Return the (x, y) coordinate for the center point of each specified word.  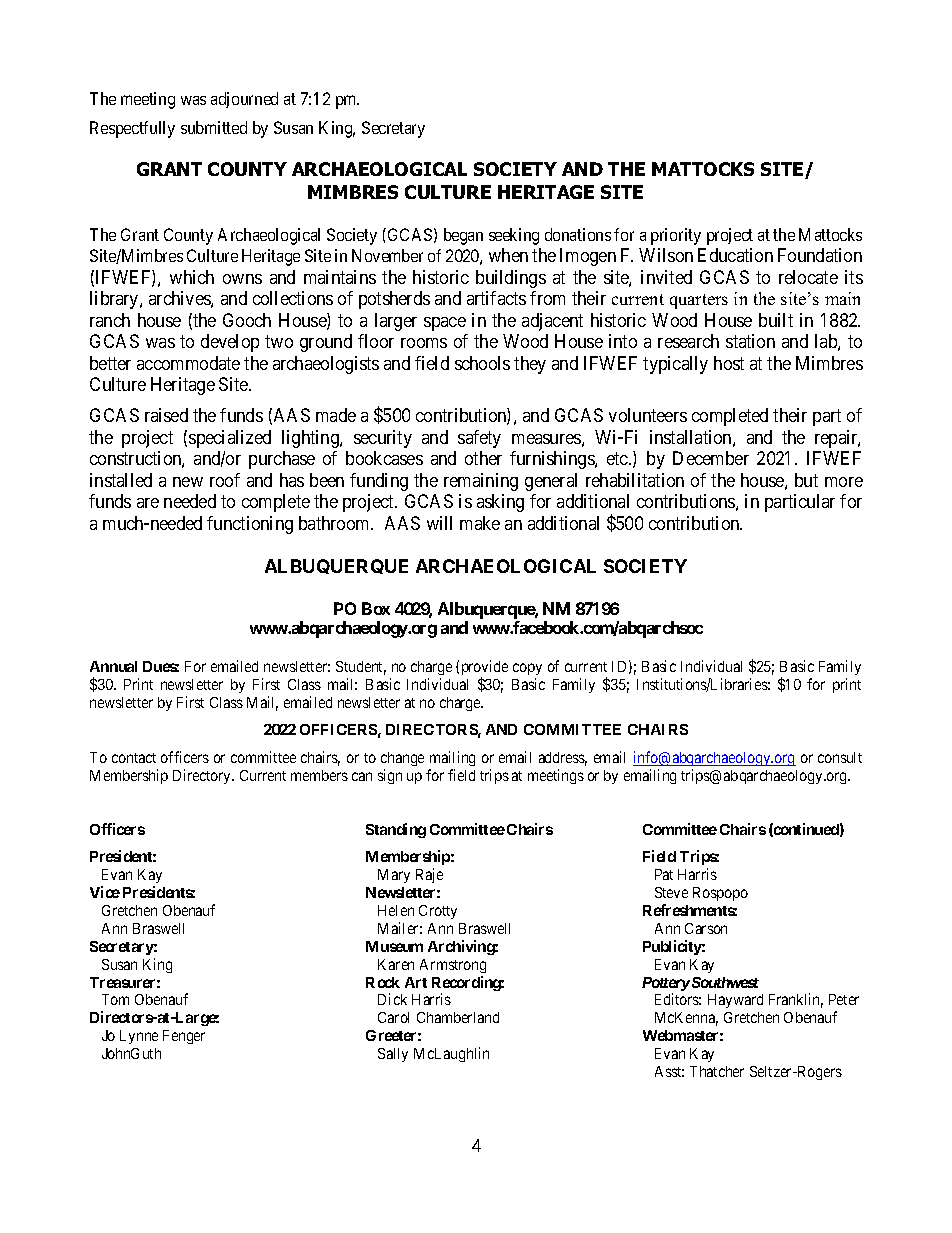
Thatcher (717, 1071)
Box (376, 608)
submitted (214, 127)
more (844, 482)
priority (676, 236)
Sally (393, 1055)
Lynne (139, 1037)
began (463, 236)
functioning (250, 525)
